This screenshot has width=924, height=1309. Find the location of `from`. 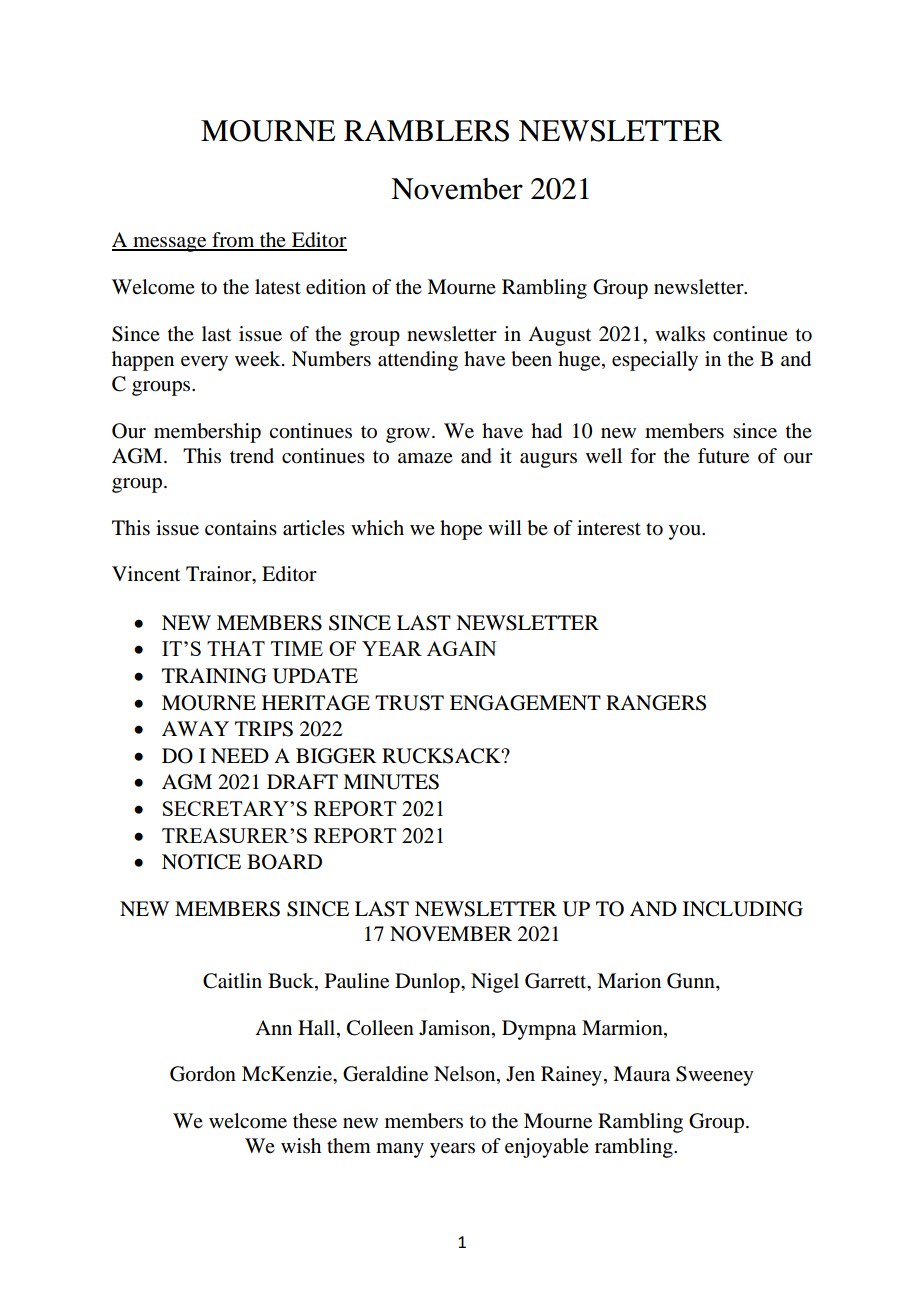

from is located at coordinates (233, 241).
